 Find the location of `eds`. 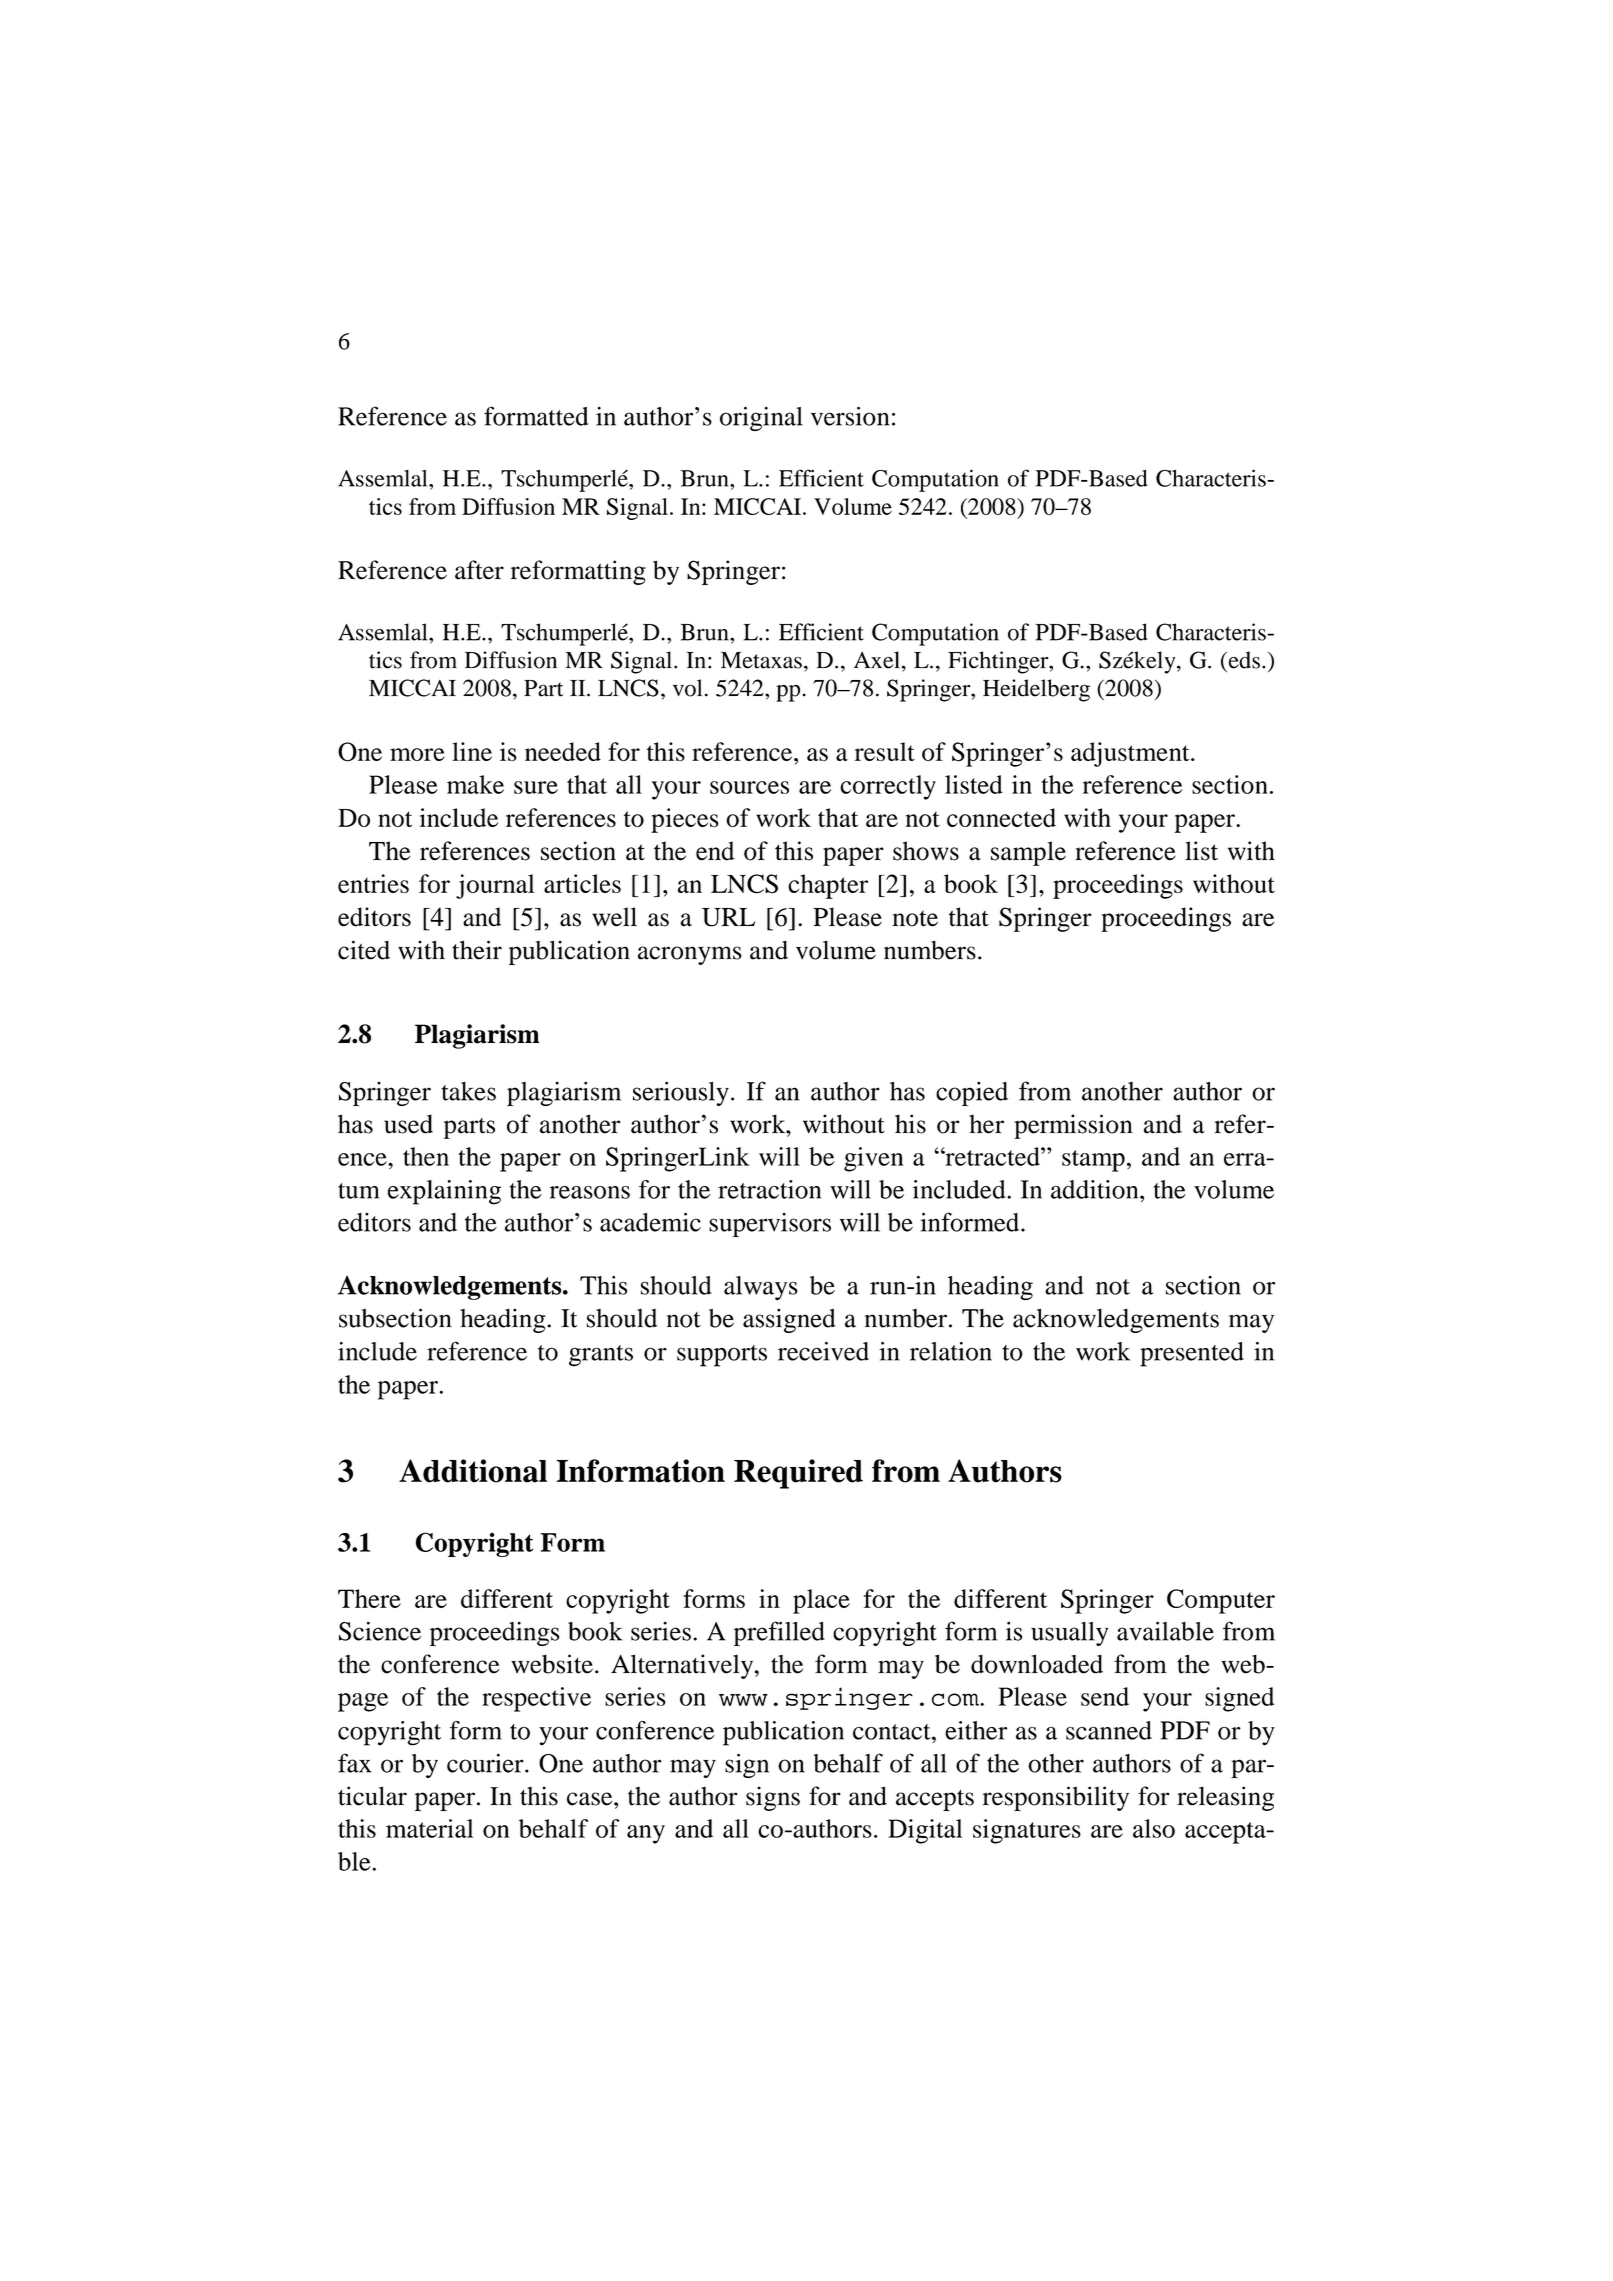

eds is located at coordinates (1243, 660).
